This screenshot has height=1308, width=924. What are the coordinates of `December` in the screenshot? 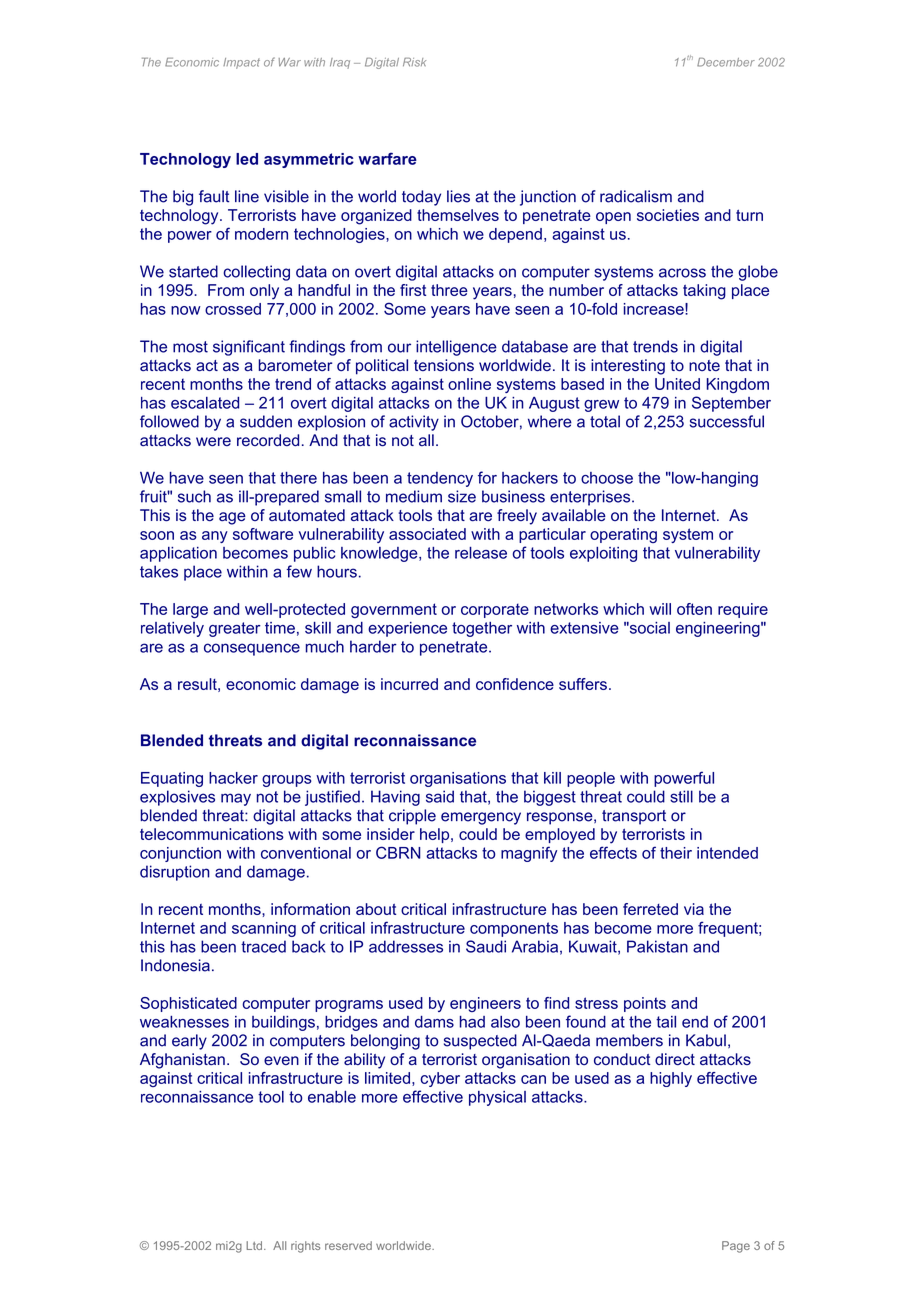 It's located at (726, 62).
